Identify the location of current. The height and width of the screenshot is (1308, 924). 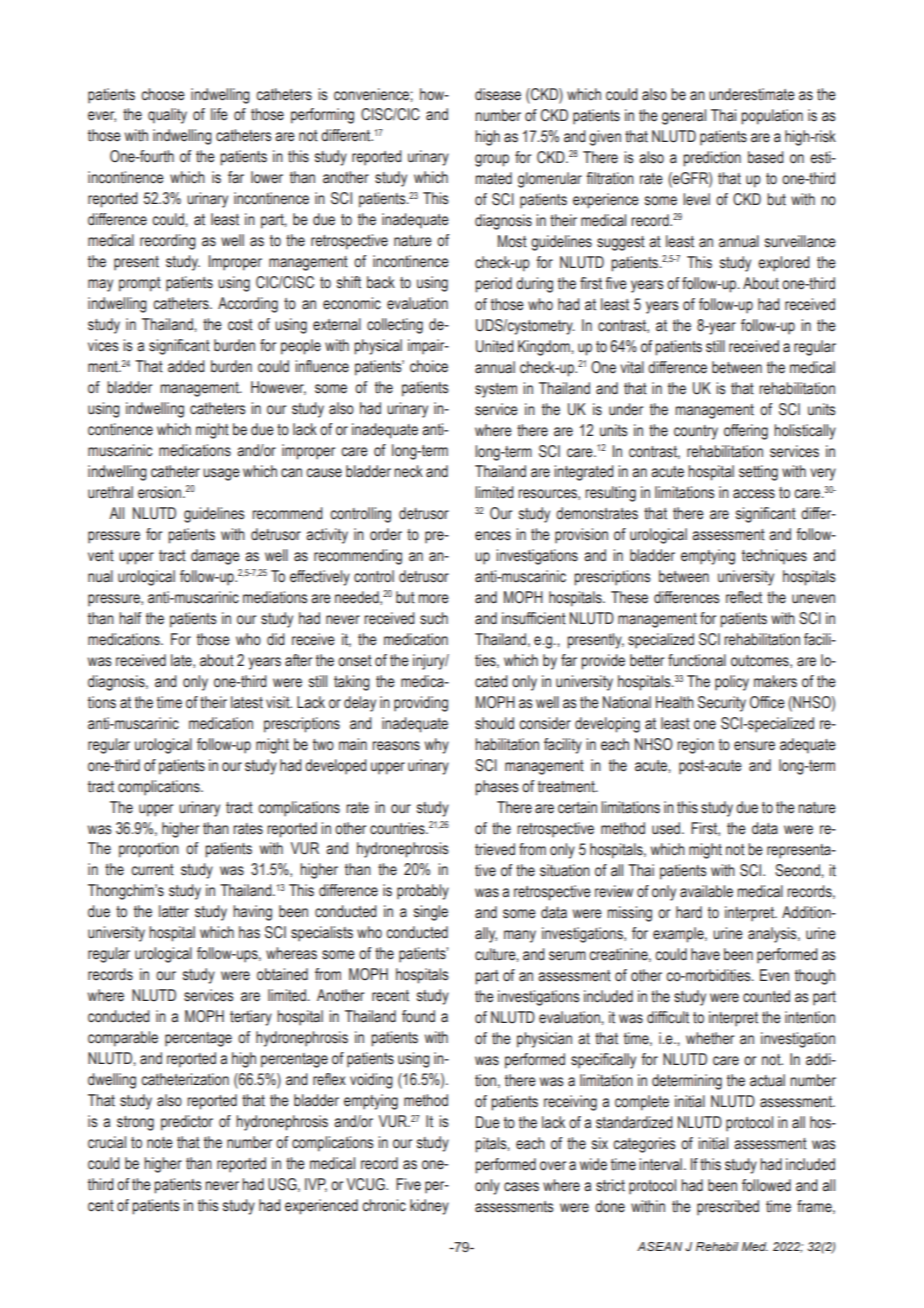
(152, 870).
